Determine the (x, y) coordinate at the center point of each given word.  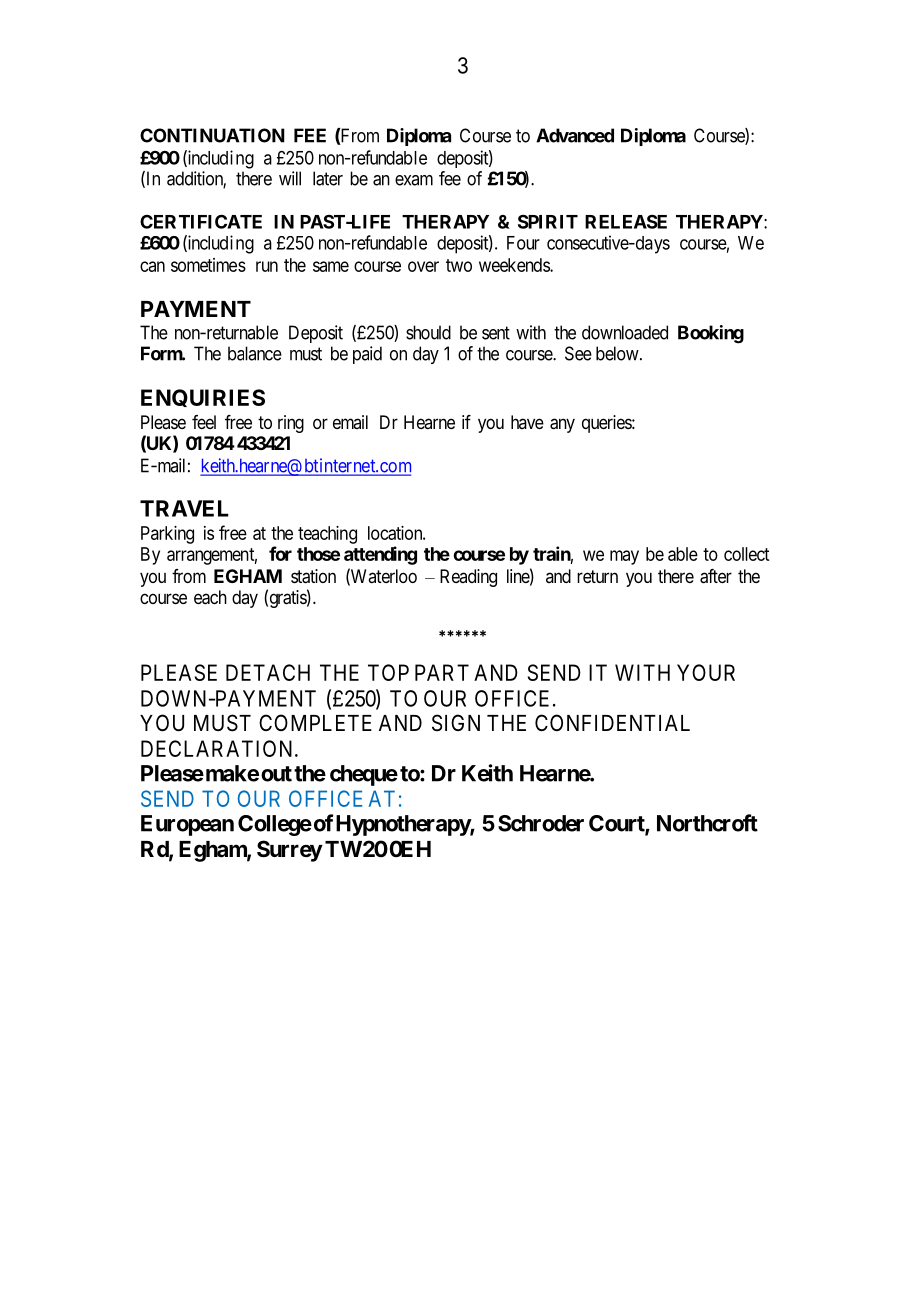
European (187, 825)
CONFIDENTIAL (612, 722)
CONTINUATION (212, 135)
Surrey (290, 851)
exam (414, 180)
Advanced (575, 135)
